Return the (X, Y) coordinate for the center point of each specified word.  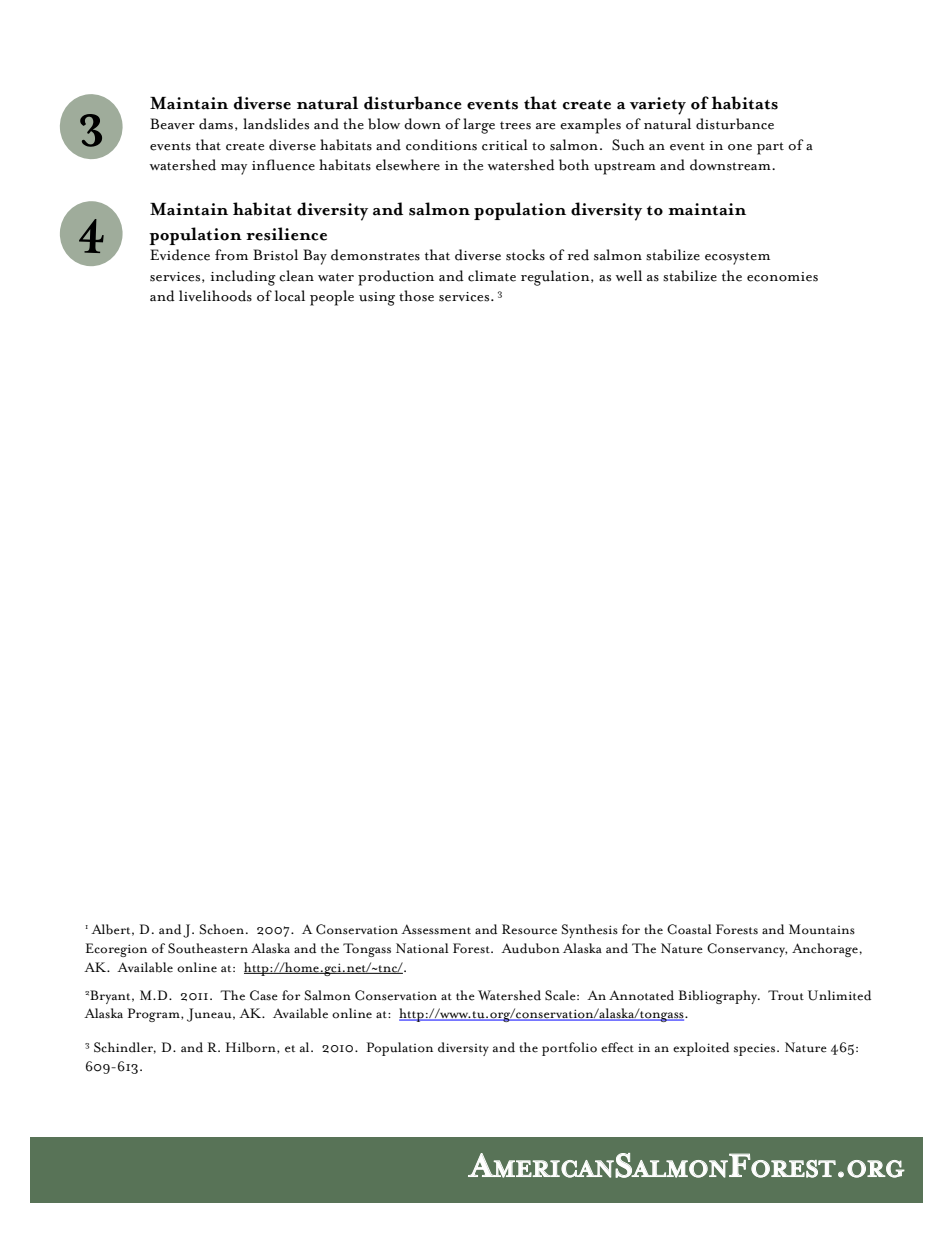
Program (155, 1015)
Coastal (689, 929)
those (416, 296)
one (740, 147)
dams (216, 124)
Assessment (436, 929)
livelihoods (215, 296)
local (290, 296)
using (377, 299)
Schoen (223, 929)
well (628, 276)
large (479, 126)
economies (782, 277)
